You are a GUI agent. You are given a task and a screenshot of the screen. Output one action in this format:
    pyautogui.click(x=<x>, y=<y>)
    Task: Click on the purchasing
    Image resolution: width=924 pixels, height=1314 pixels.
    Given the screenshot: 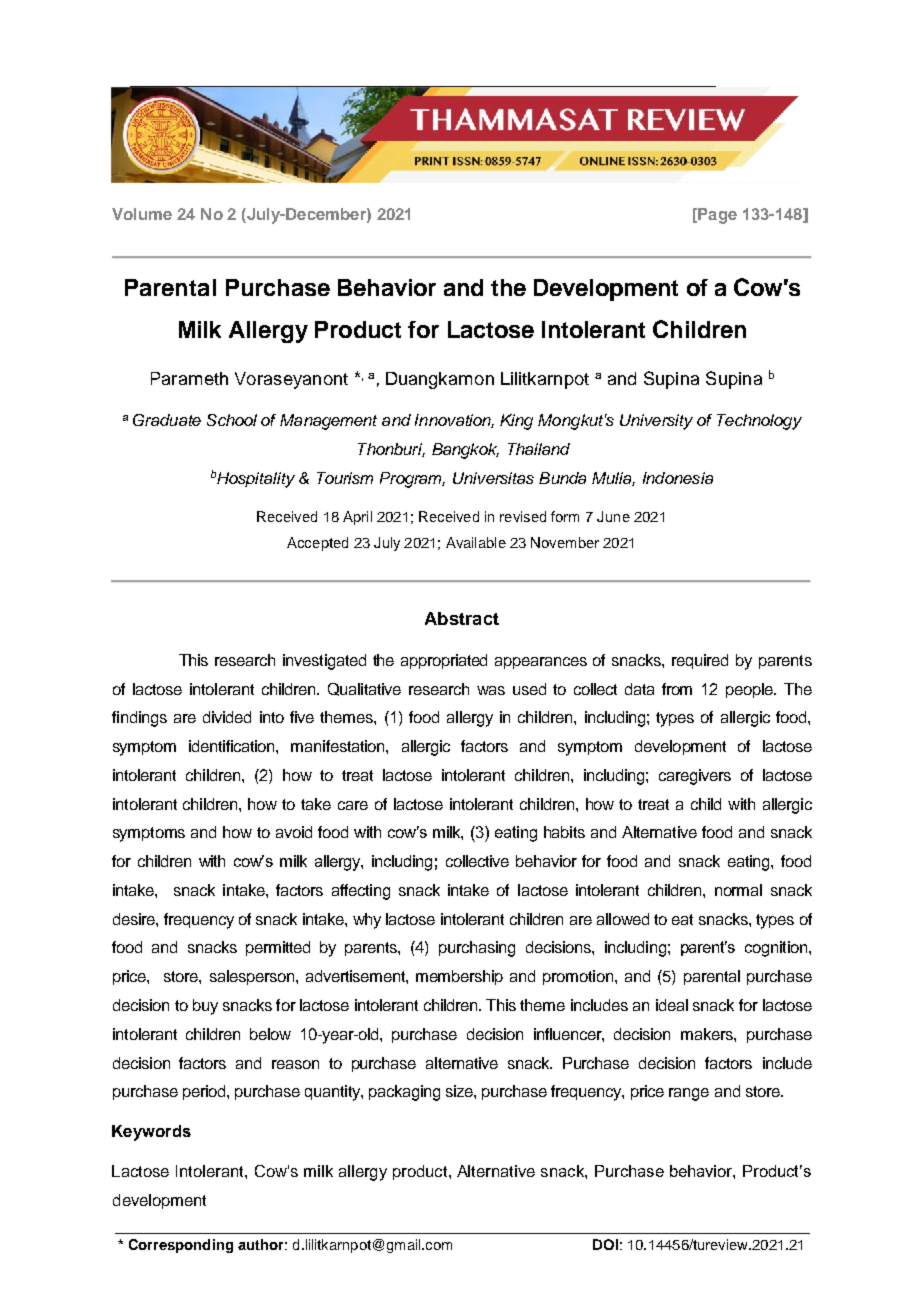 What is the action you would take?
    pyautogui.click(x=477, y=949)
